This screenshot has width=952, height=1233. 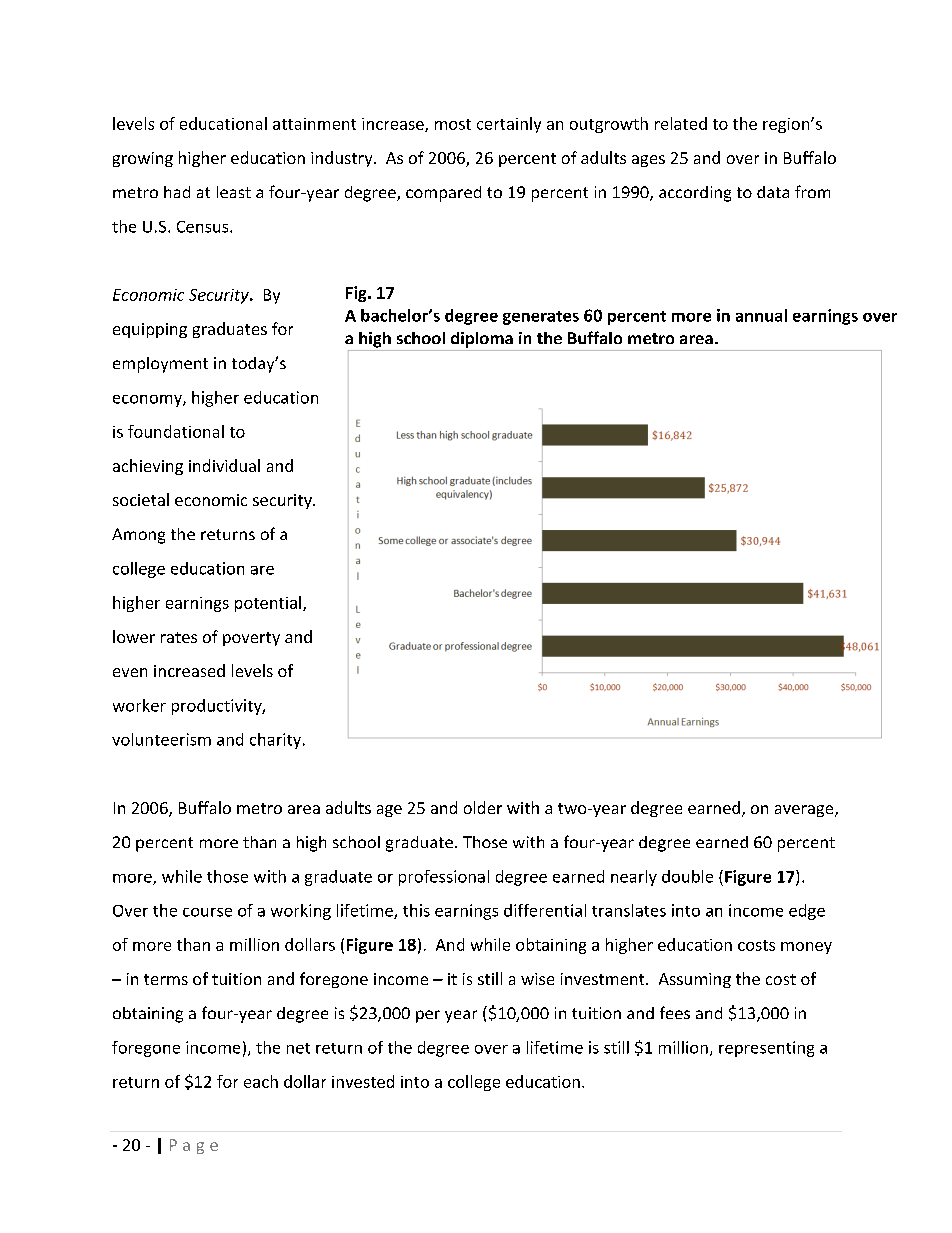 What do you see at coordinates (234, 192) in the screenshot?
I see `least` at bounding box center [234, 192].
